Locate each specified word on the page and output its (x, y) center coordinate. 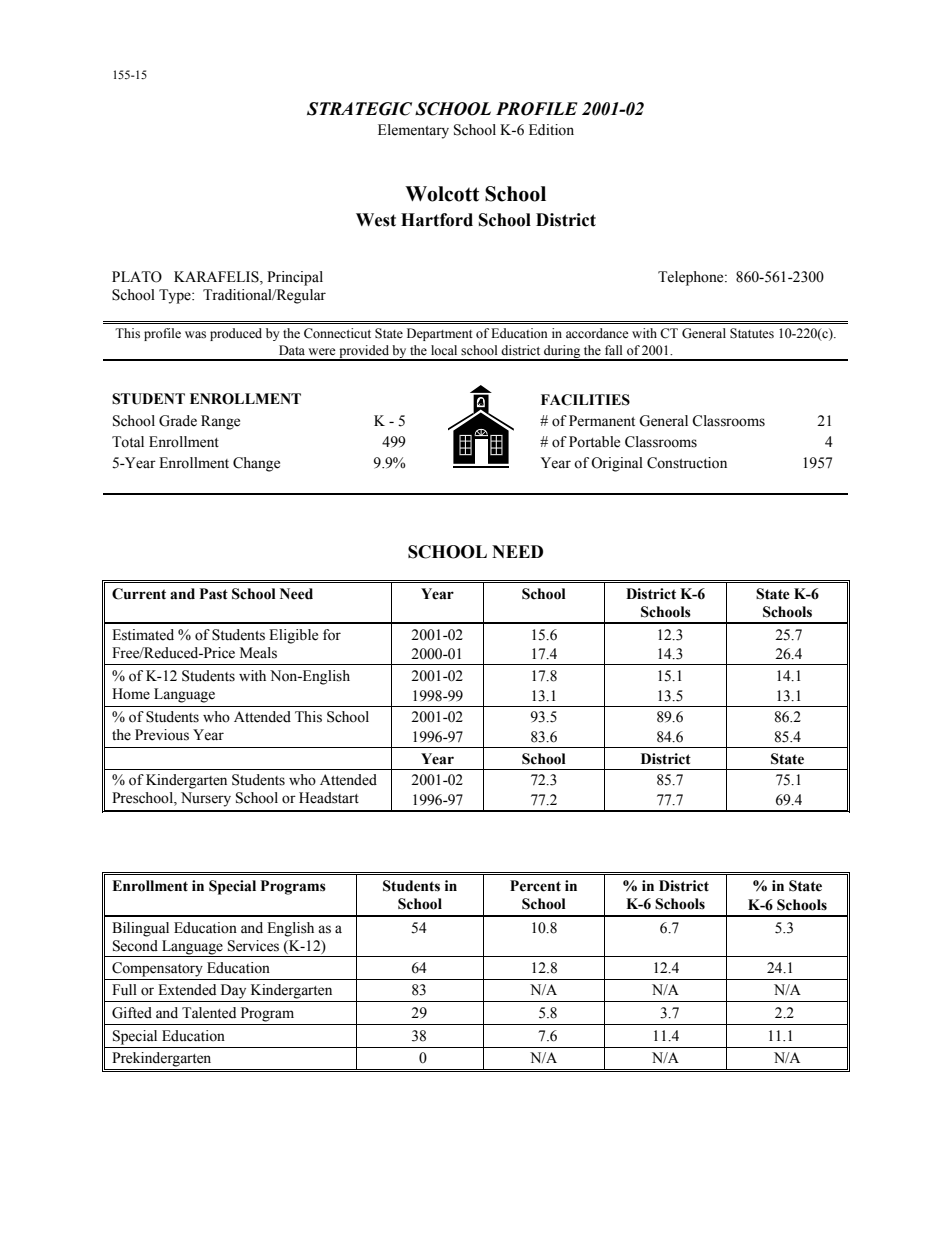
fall (614, 350)
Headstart (329, 798)
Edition (551, 130)
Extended (187, 990)
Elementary (413, 131)
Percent (535, 886)
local (444, 350)
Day (233, 991)
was (195, 335)
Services (253, 946)
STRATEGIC (359, 109)
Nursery (206, 799)
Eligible (293, 636)
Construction (687, 463)
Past (214, 594)
